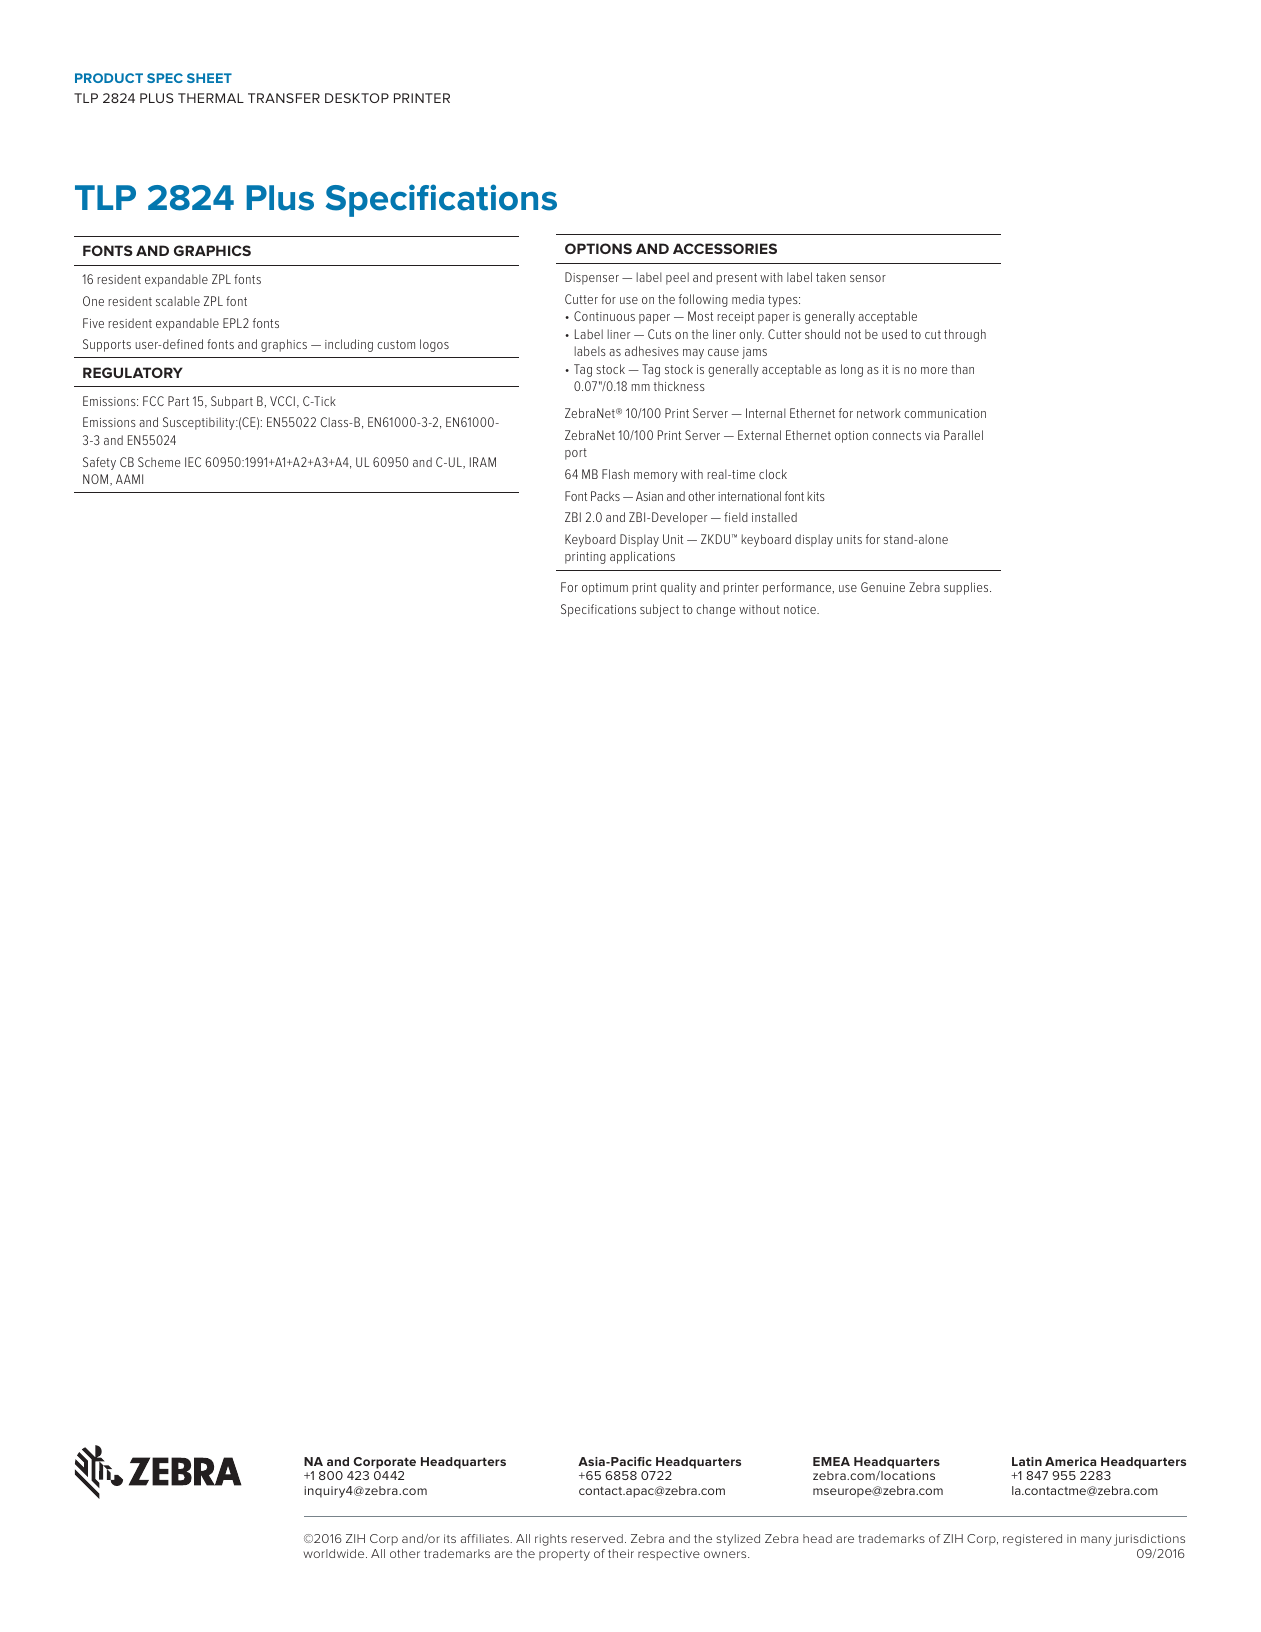  Describe the element at coordinates (486, 1538) in the image. I see `affiliates` at that location.
